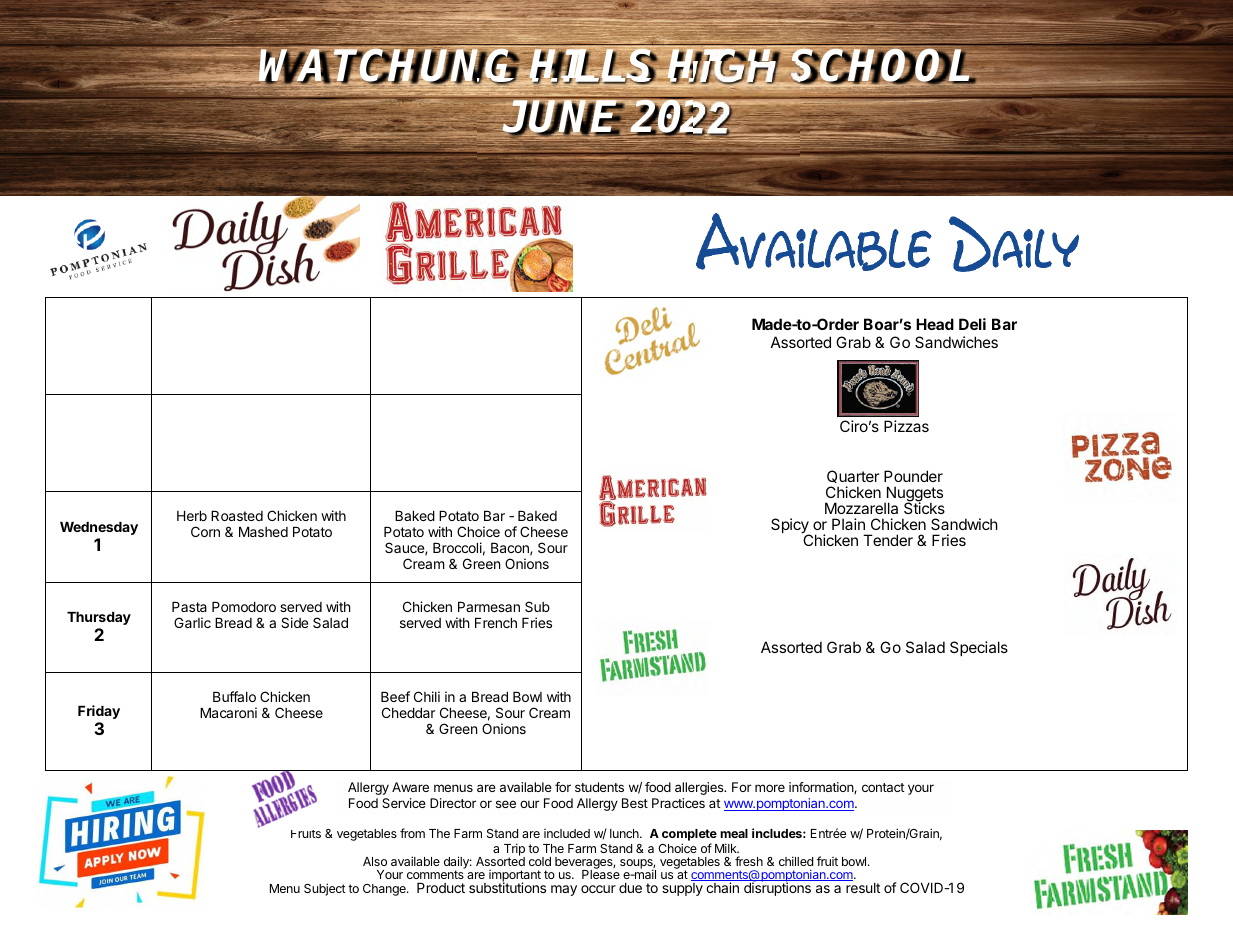  I want to click on Pizzas, so click(906, 426).
